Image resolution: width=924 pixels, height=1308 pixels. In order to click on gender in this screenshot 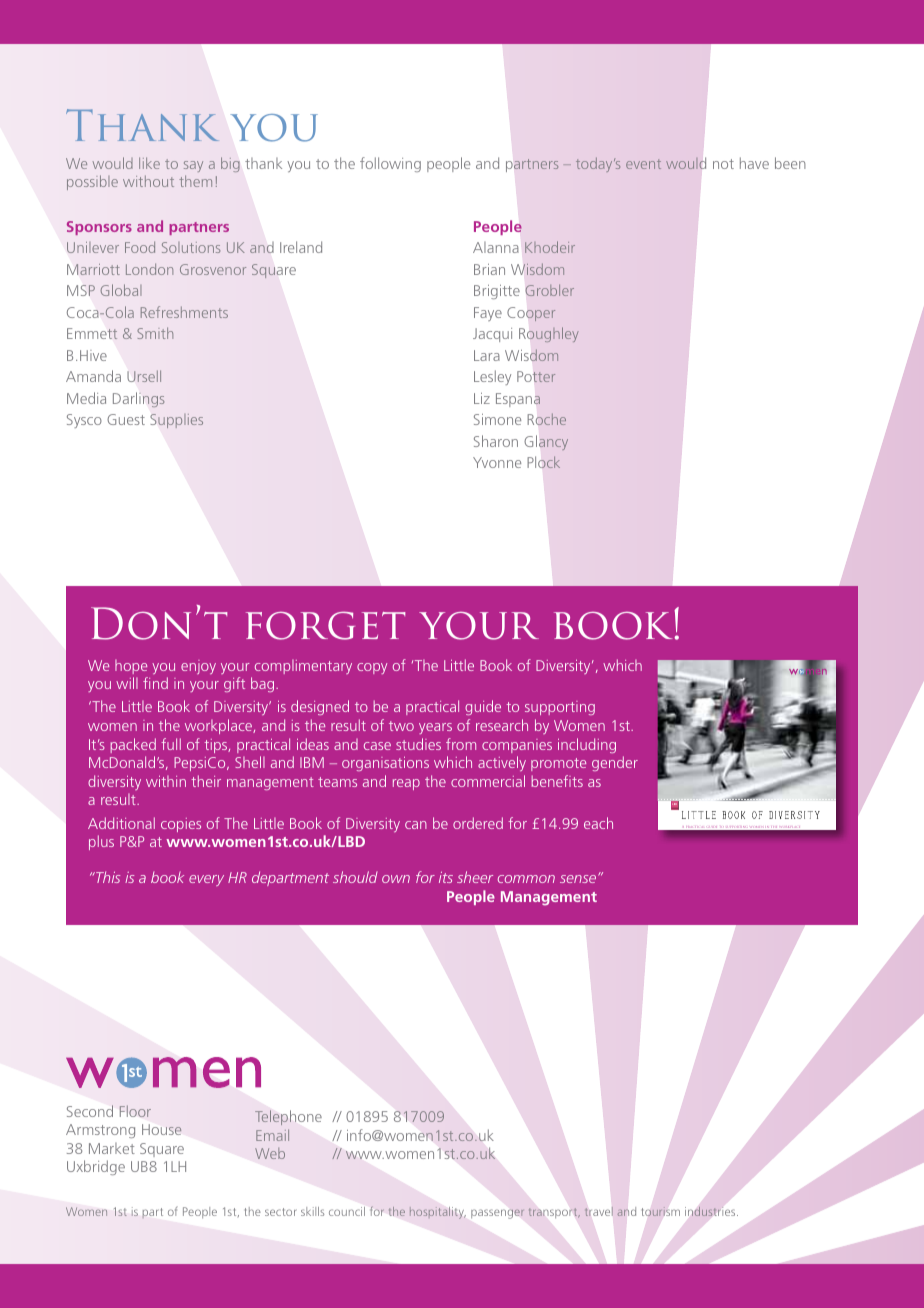, I will do `click(615, 763)`.
